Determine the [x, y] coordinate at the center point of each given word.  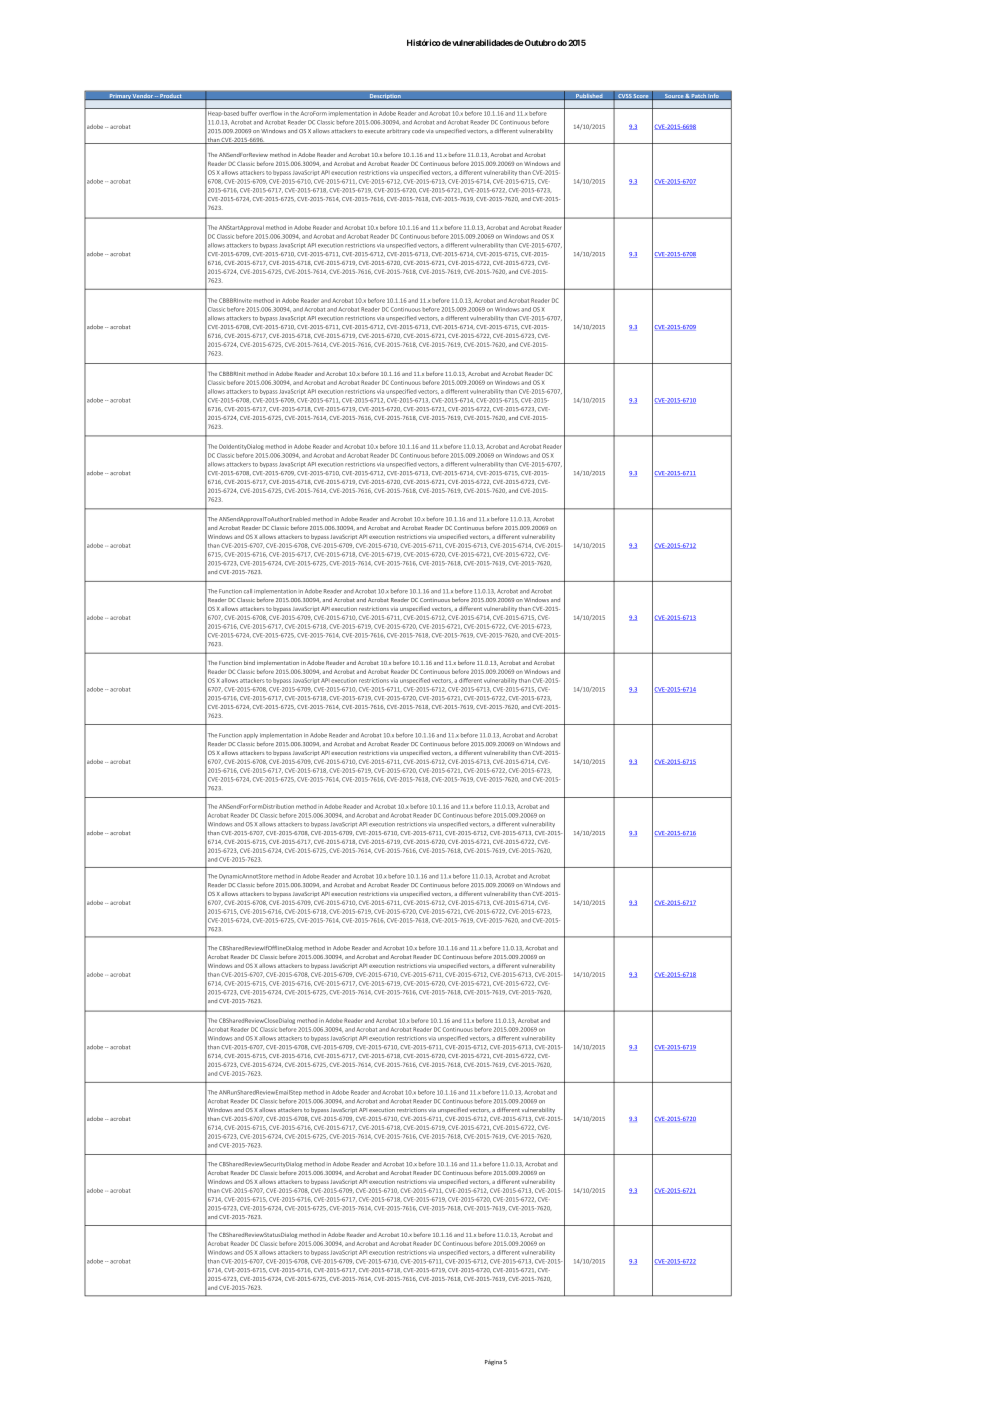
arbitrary [398, 131]
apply [251, 735]
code [418, 131]
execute [375, 131]
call [248, 591]
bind [249, 663]
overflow [270, 113]
